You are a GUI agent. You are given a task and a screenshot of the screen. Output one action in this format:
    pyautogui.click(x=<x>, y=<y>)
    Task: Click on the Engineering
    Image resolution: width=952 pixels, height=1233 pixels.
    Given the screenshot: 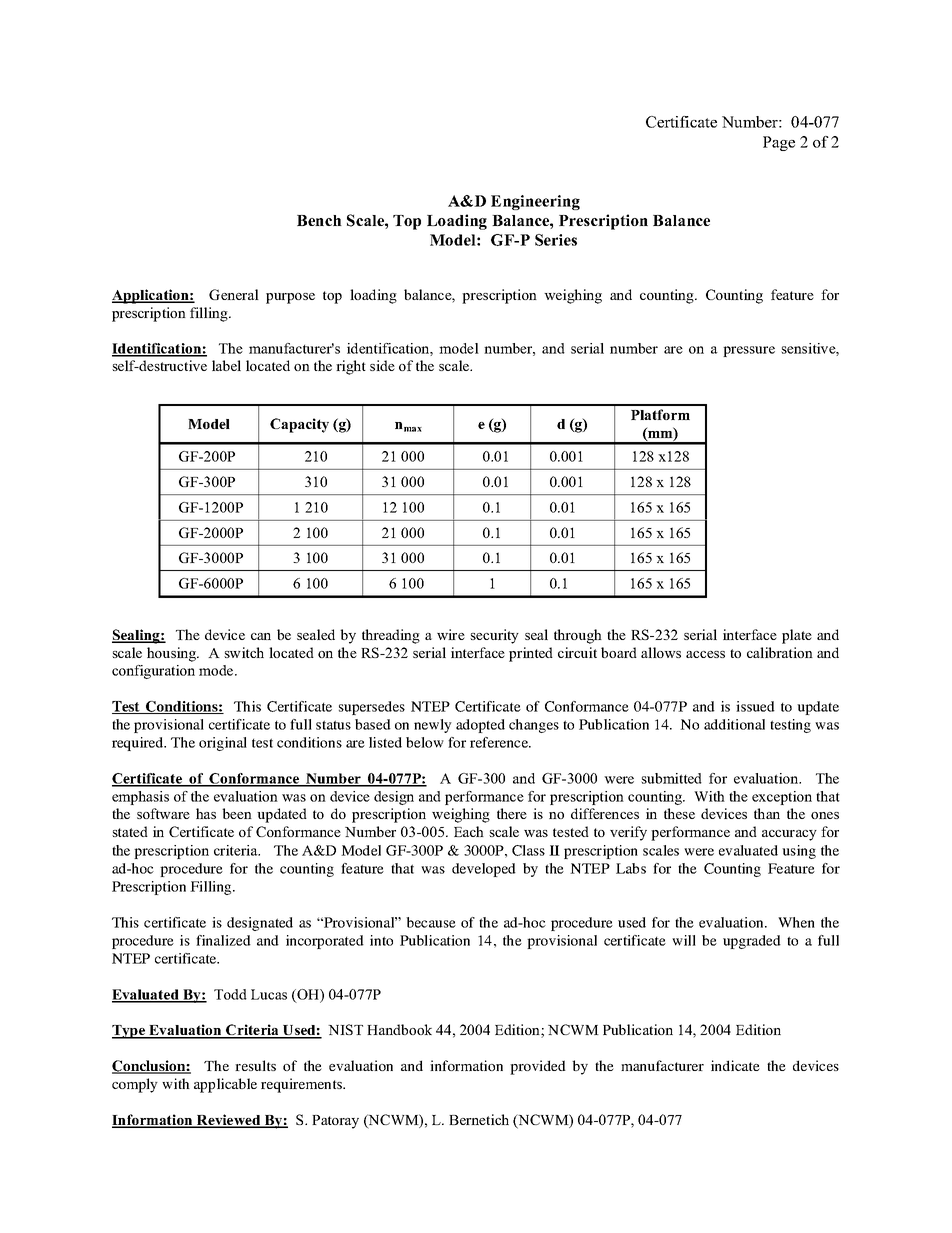 What is the action you would take?
    pyautogui.click(x=535, y=202)
